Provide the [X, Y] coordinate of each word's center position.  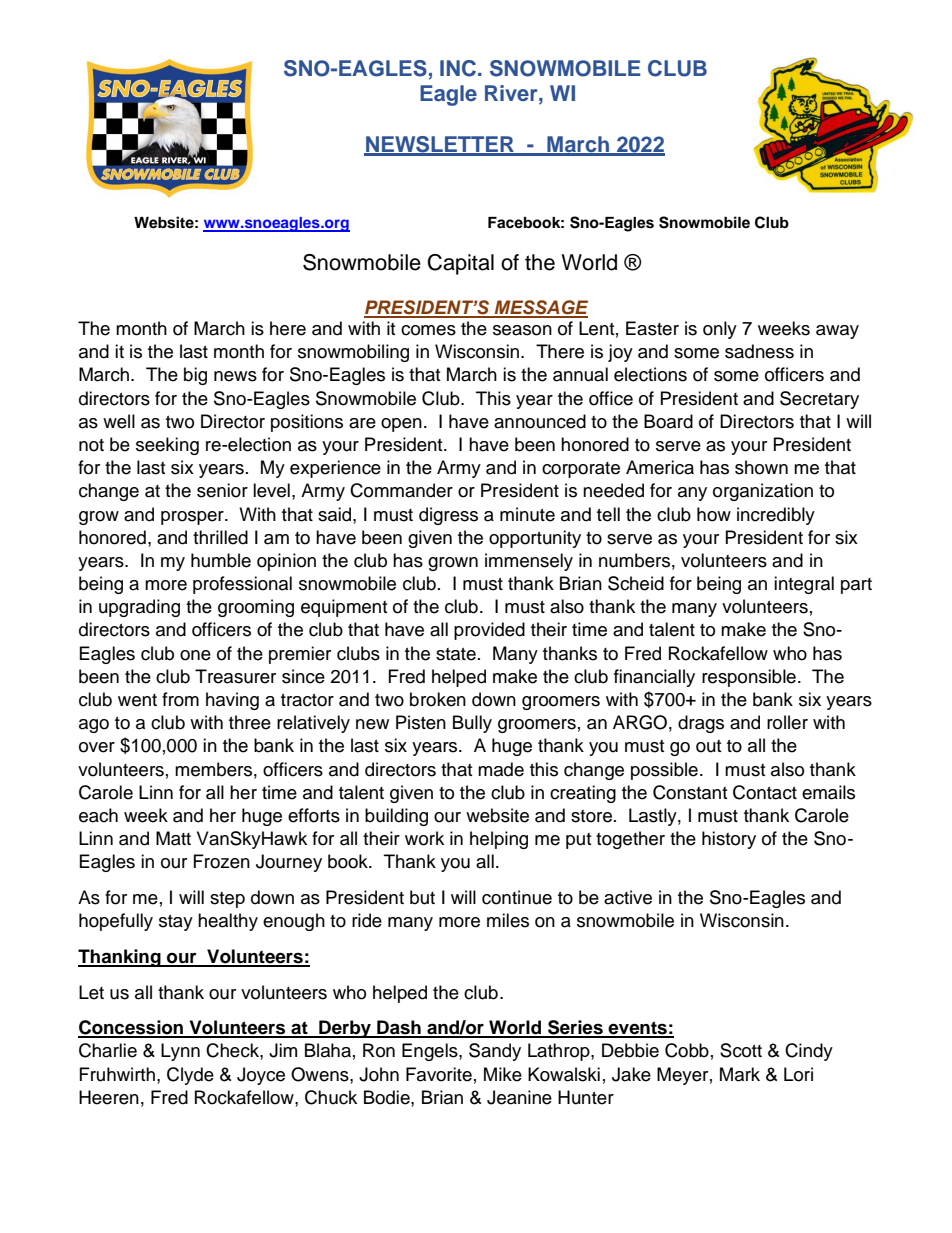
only [720, 330]
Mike [503, 1074]
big [195, 376]
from [180, 699]
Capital [461, 264]
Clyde [190, 1076]
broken [438, 699]
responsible [749, 678]
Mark [740, 1074]
